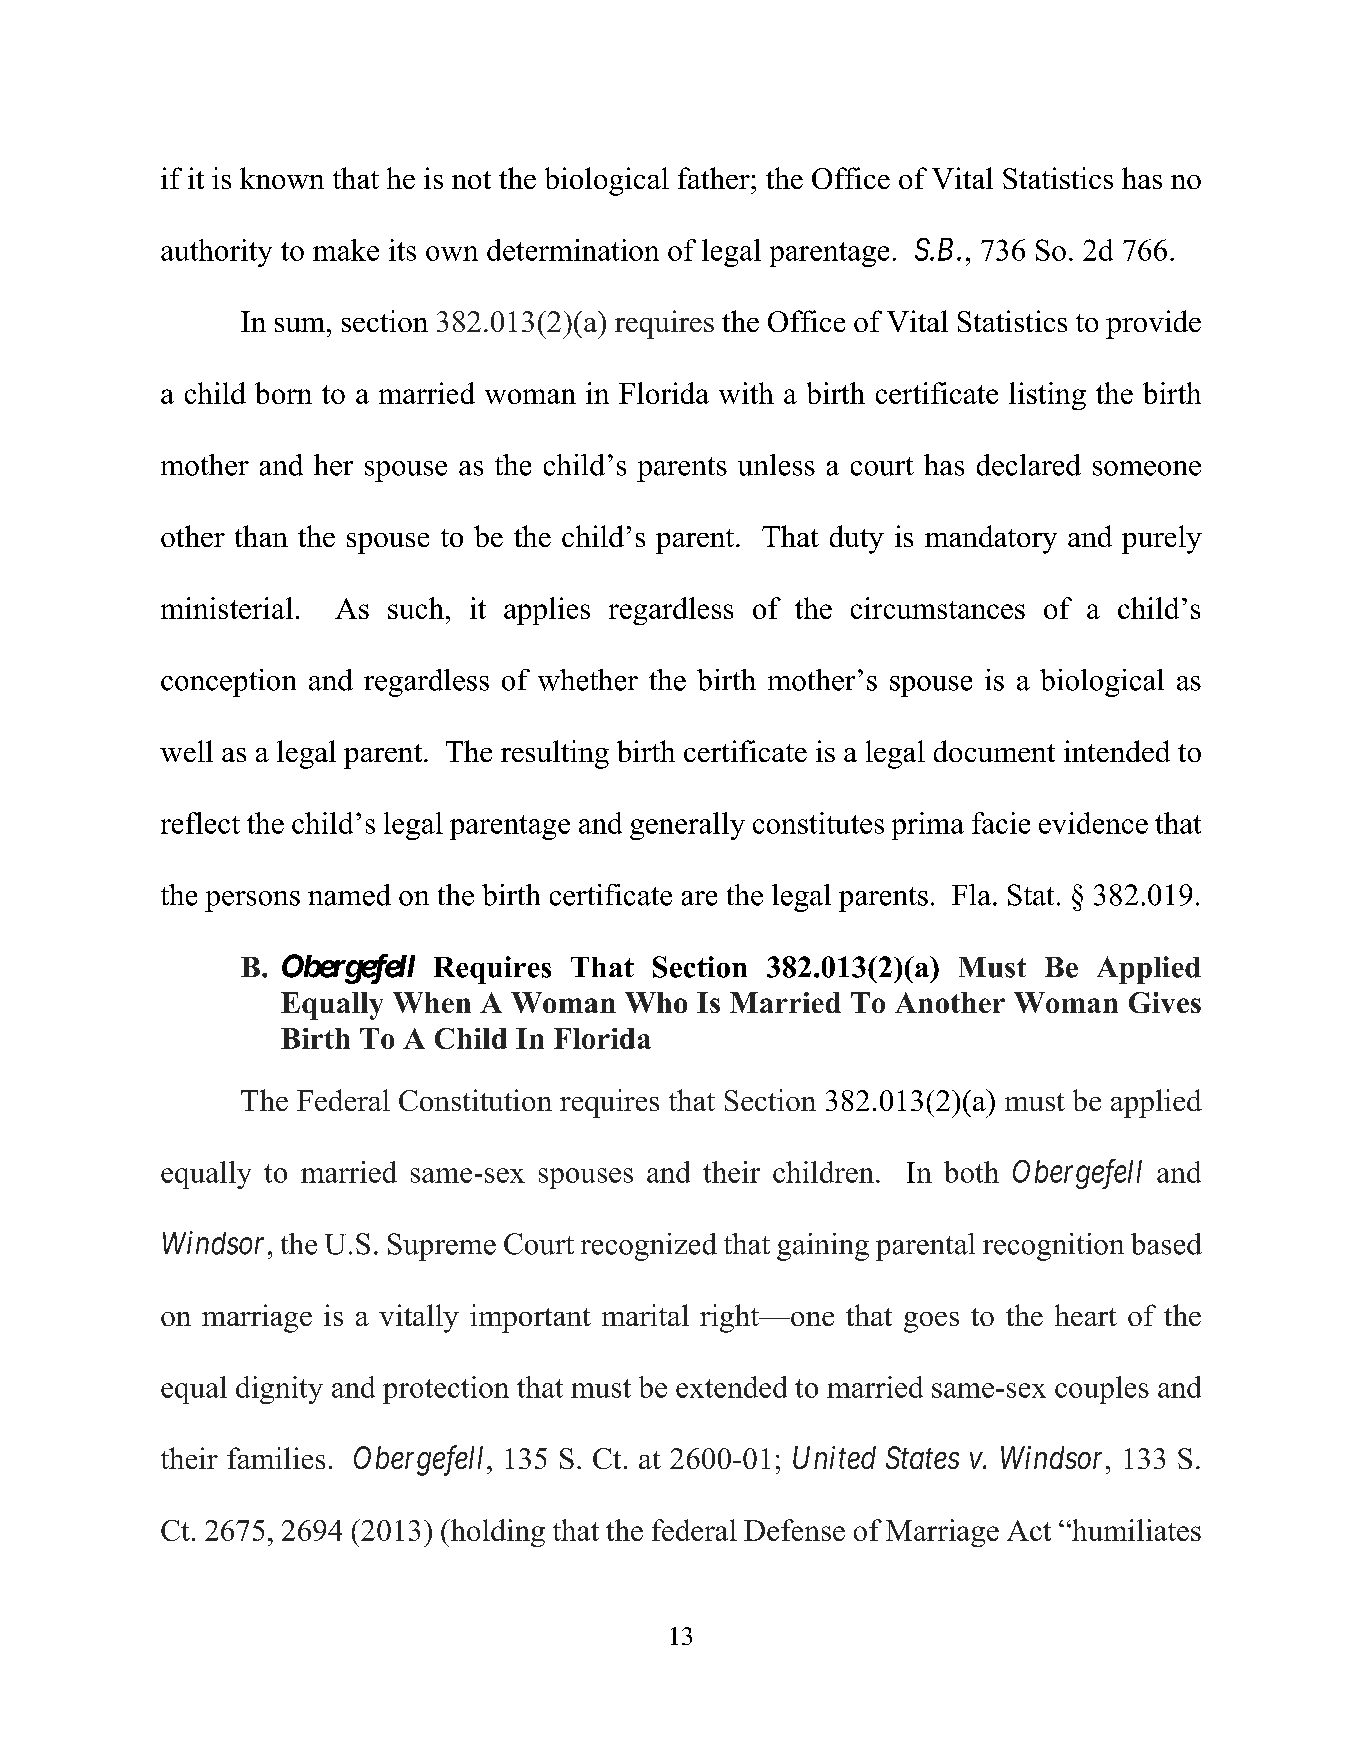 The width and height of the document is (1362, 1762). What do you see at coordinates (252, 901) in the document?
I see `persons` at bounding box center [252, 901].
